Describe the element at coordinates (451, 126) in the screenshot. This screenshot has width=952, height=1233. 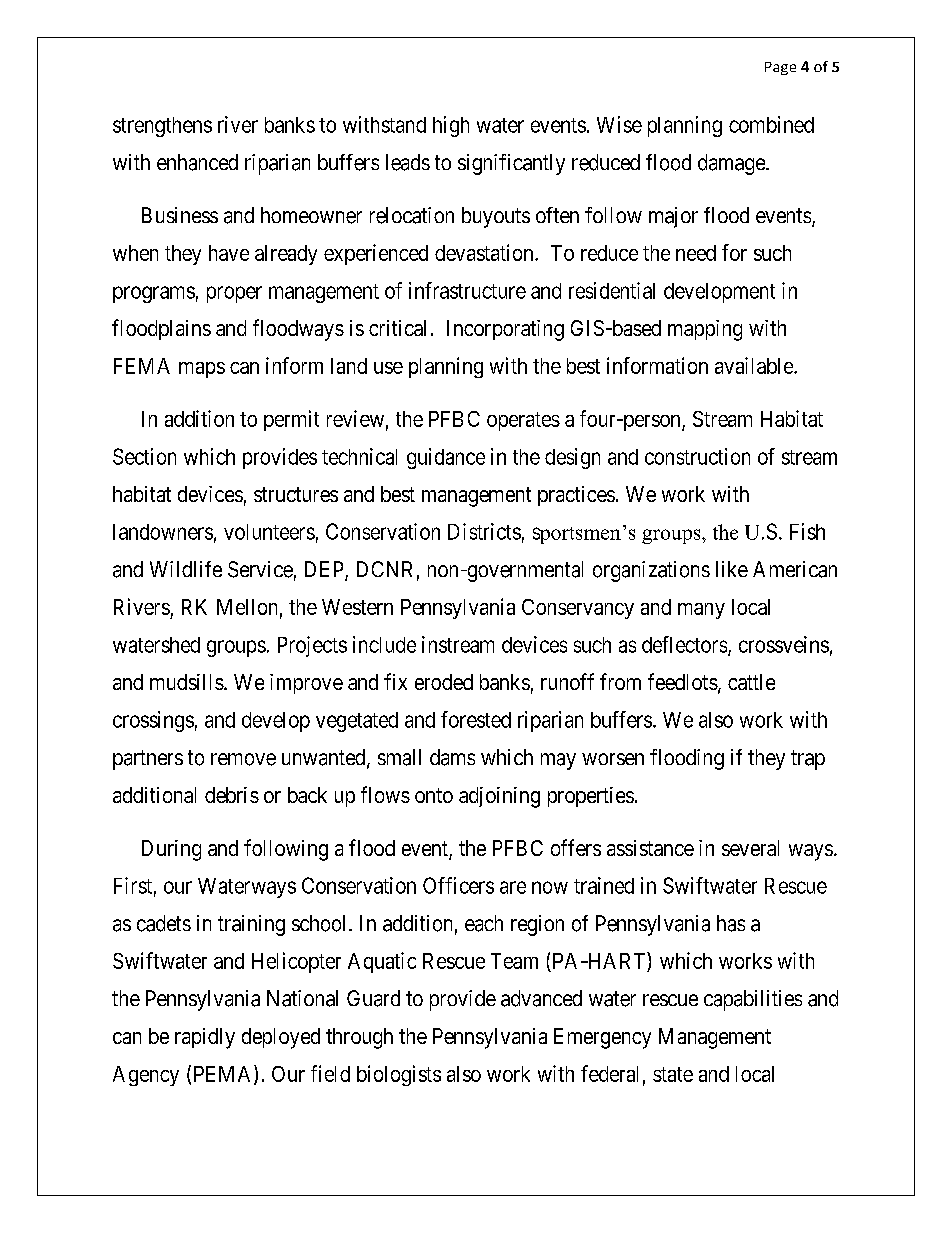
I see `high` at that location.
